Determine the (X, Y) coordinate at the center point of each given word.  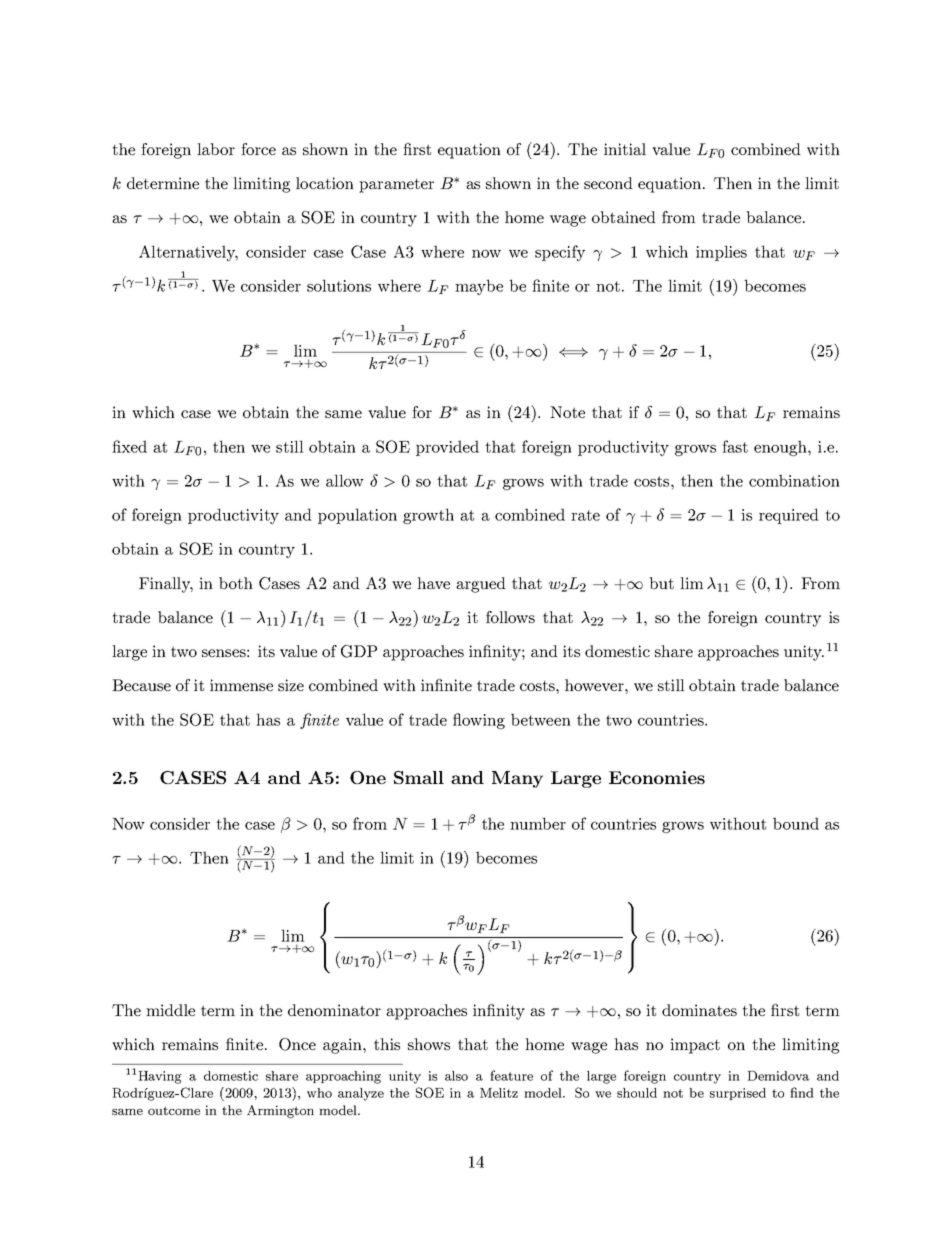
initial (625, 149)
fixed (129, 446)
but (661, 583)
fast (735, 446)
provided (447, 448)
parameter (396, 185)
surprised (738, 1094)
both (236, 583)
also (456, 1076)
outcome (174, 1110)
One (368, 777)
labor (216, 149)
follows (510, 617)
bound (796, 823)
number (538, 823)
